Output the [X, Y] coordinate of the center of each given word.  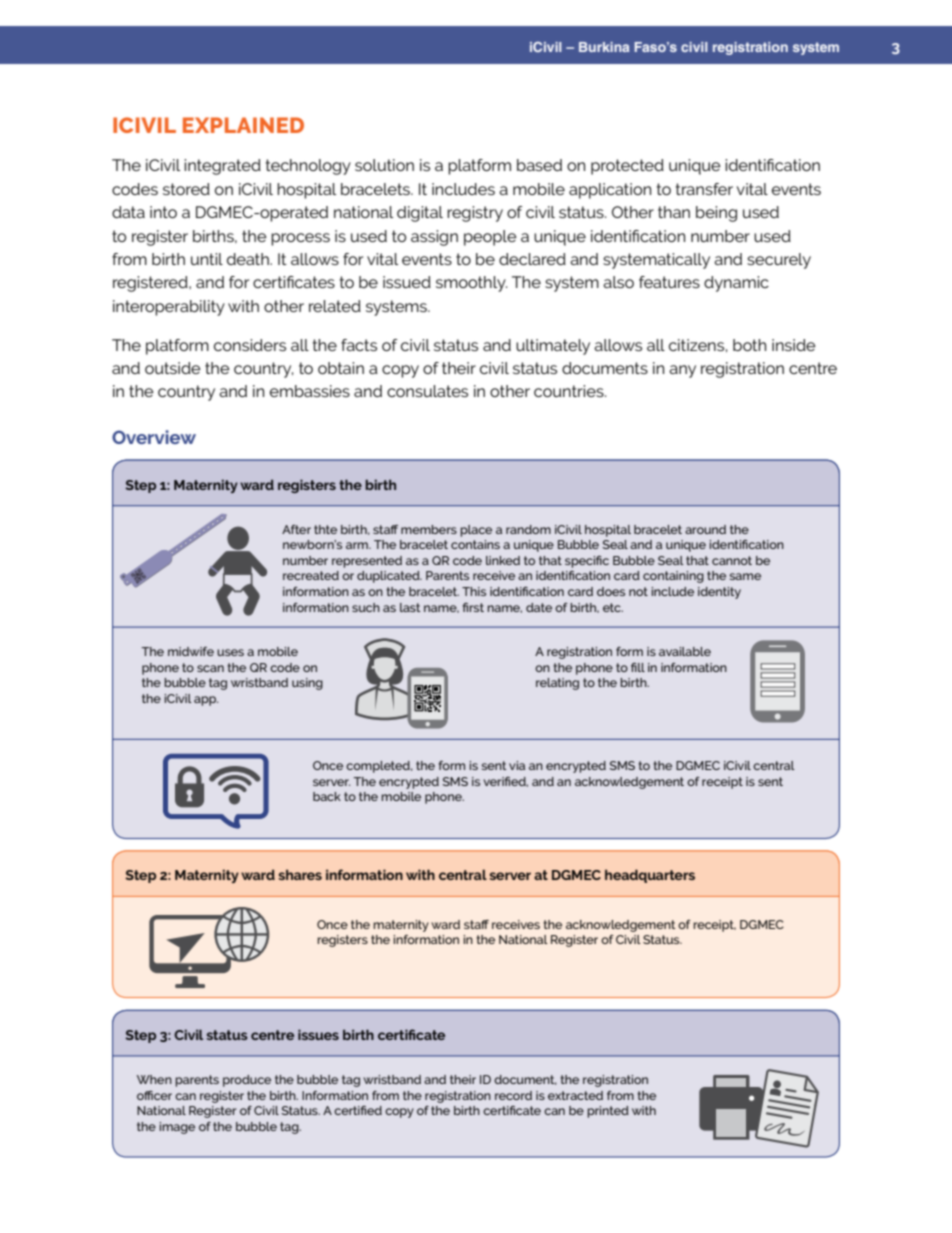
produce [247, 1081]
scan [210, 668]
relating [557, 684]
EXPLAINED [243, 125]
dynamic [736, 284]
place [476, 531]
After [296, 529]
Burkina [604, 47]
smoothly [471, 284]
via [517, 765]
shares [300, 874]
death [249, 259]
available [685, 651]
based [539, 165]
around [705, 529]
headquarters [650, 876]
